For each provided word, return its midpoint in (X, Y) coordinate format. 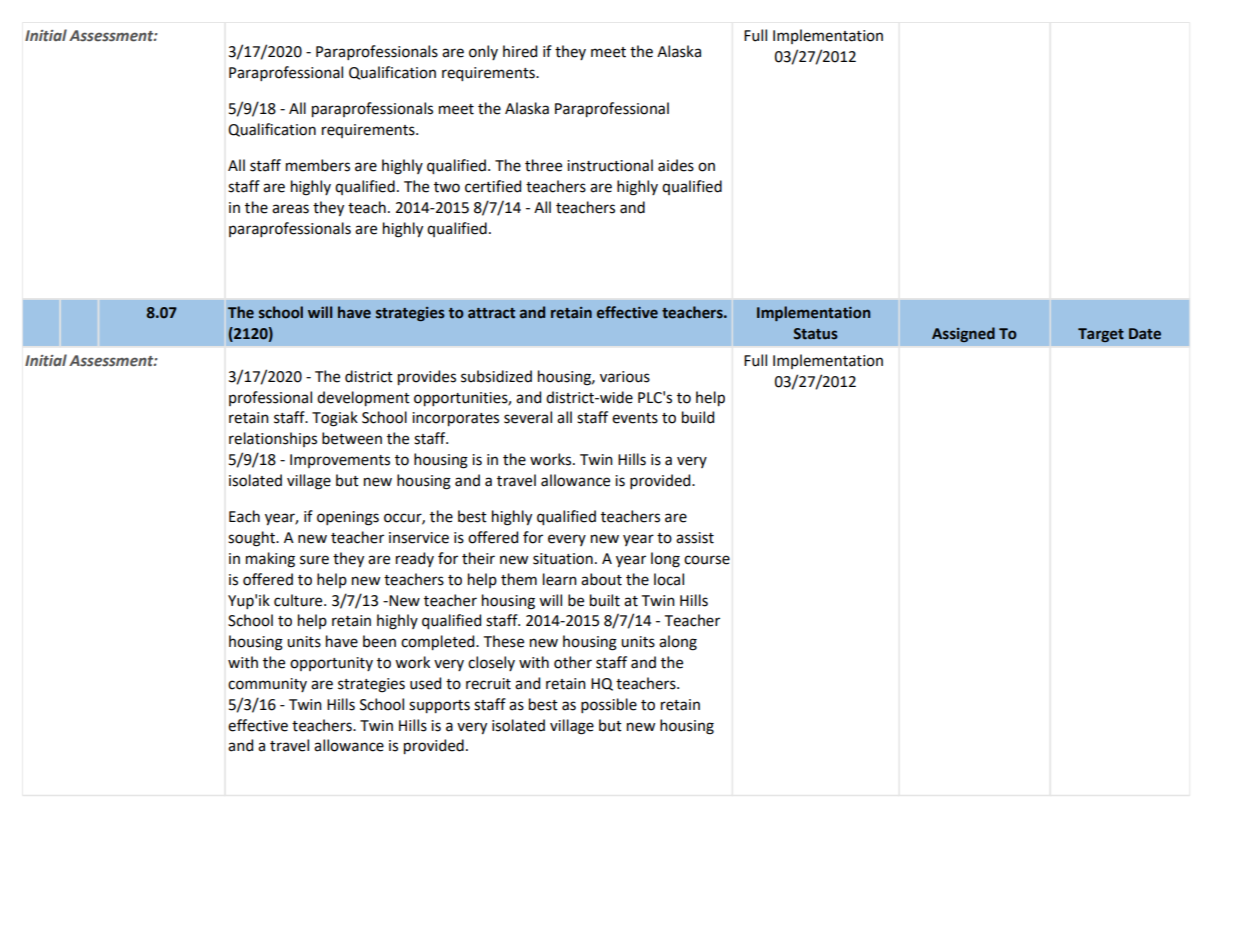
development (363, 398)
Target (1101, 335)
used (425, 683)
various (625, 377)
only (483, 52)
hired (520, 51)
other (573, 662)
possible (609, 705)
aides (676, 165)
